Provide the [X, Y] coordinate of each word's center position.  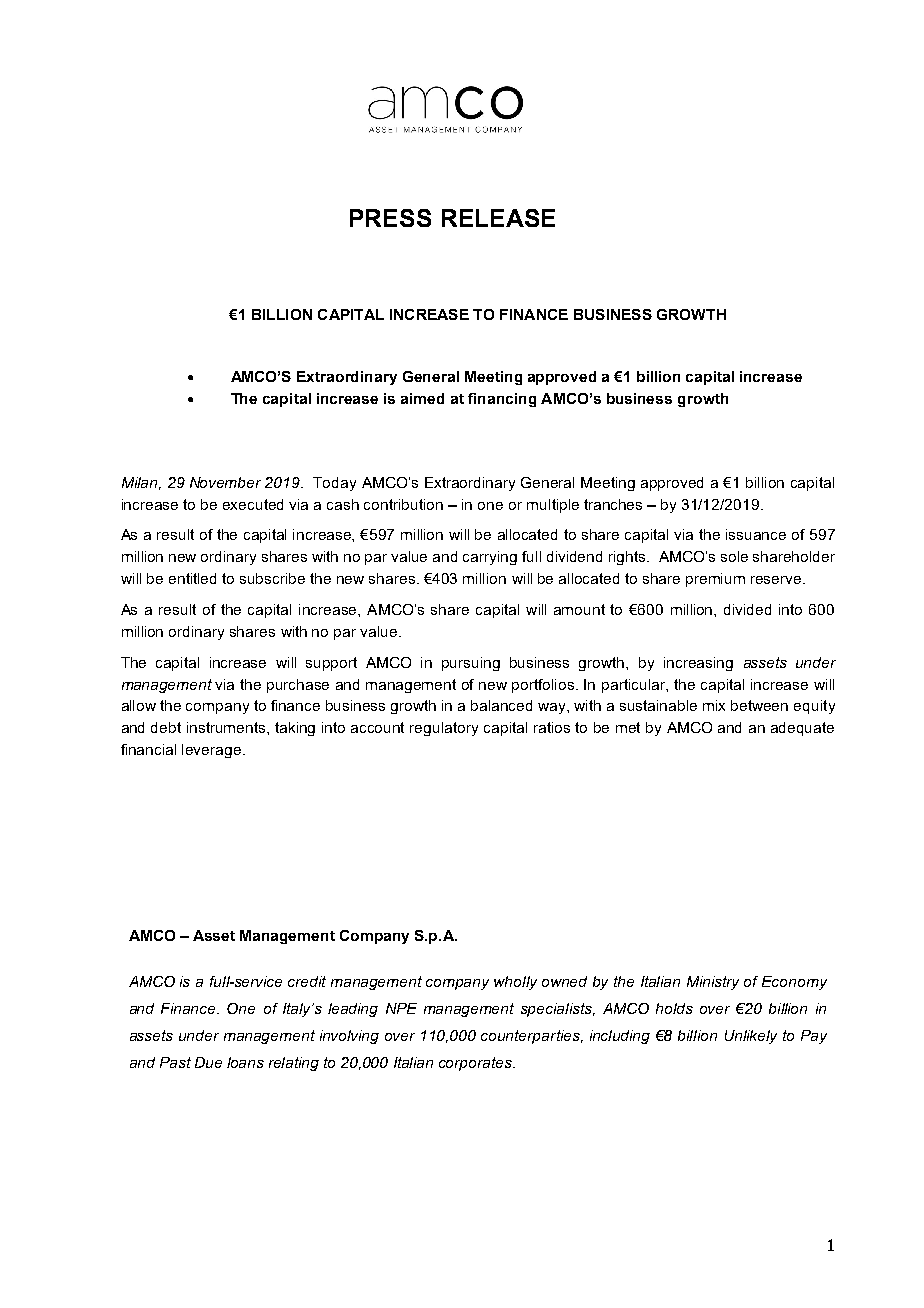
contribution [403, 504]
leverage [213, 751]
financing [502, 400]
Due [208, 1062]
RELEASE [498, 218]
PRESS [390, 218]
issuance [756, 534]
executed [253, 504]
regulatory [444, 729]
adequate [802, 729]
